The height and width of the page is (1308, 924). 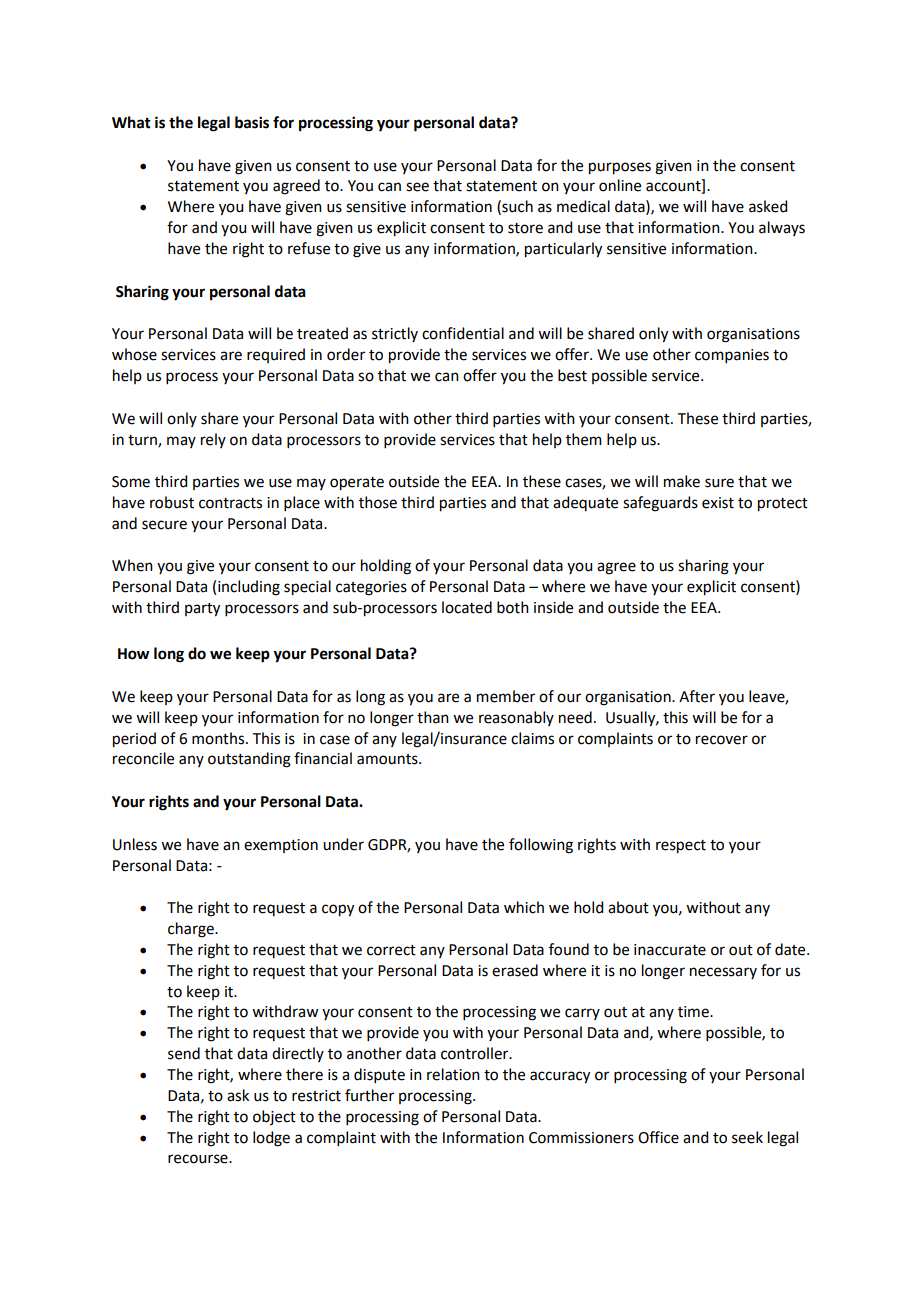 I want to click on inaccurate, so click(x=670, y=950).
